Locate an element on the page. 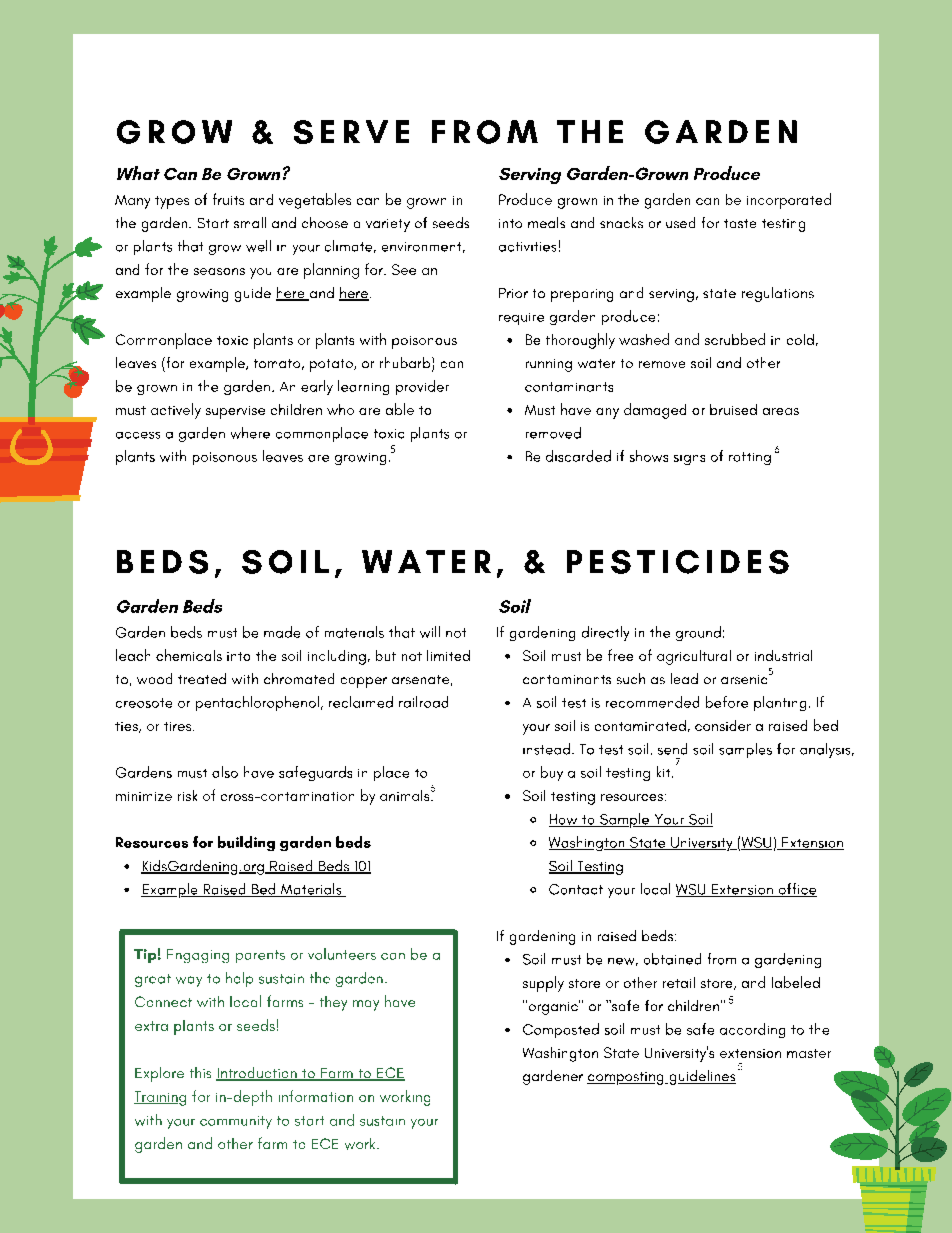 The height and width of the image is (1233, 952). taste is located at coordinates (740, 223).
